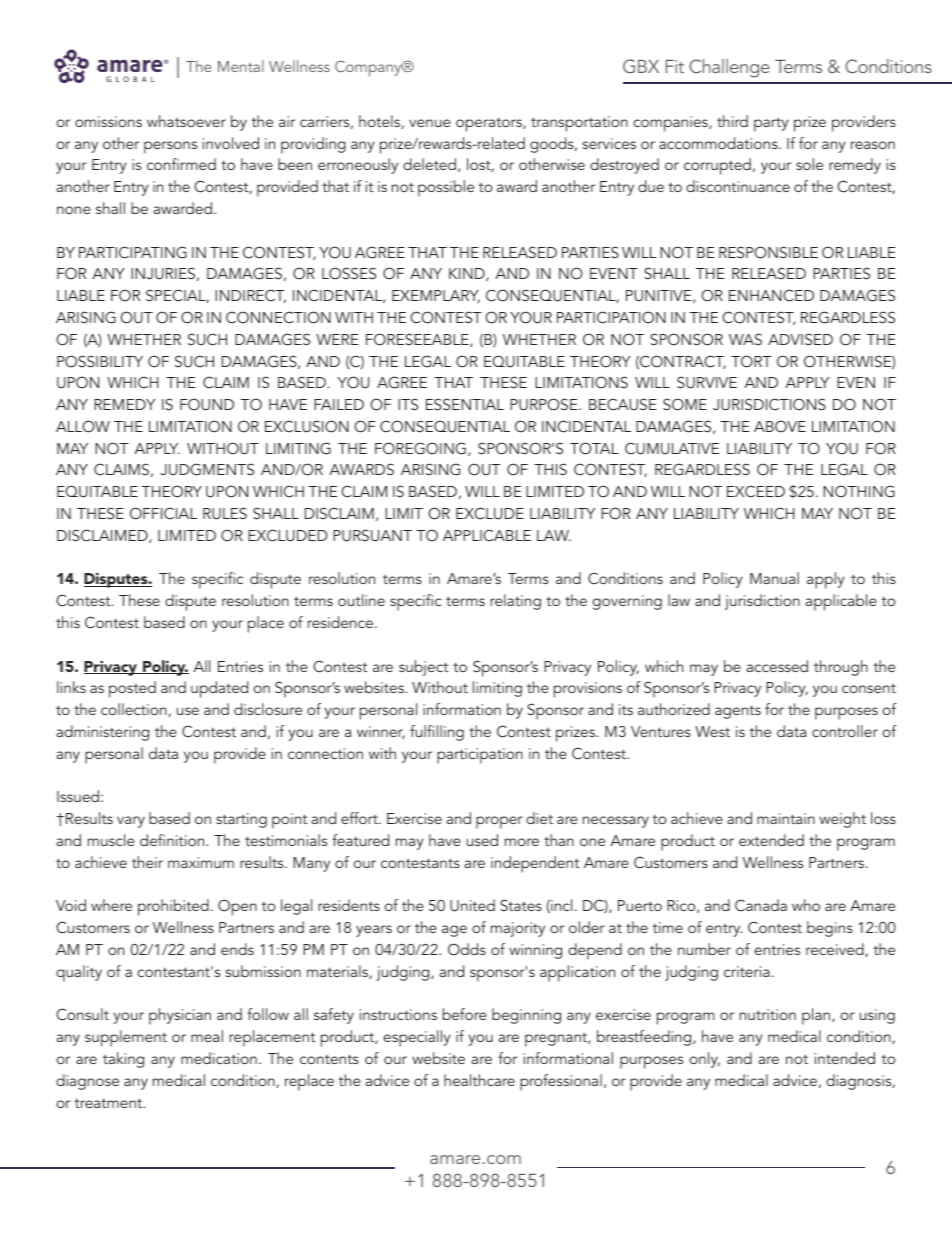 Image resolution: width=952 pixels, height=1233 pixels. What do you see at coordinates (515, 602) in the screenshot?
I see `relating` at bounding box center [515, 602].
